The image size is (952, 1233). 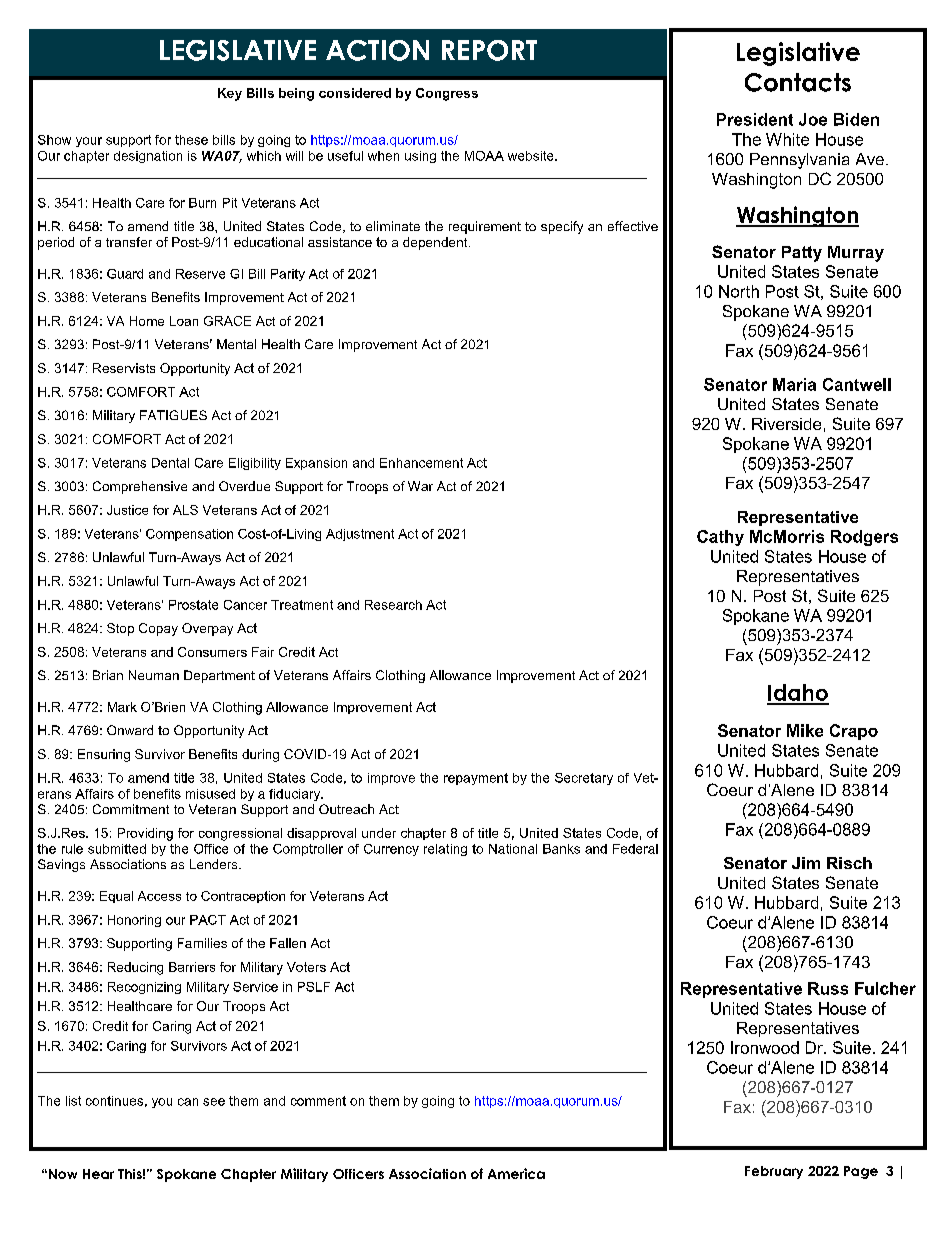 What do you see at coordinates (489, 50) in the page?
I see `REPORT` at bounding box center [489, 50].
